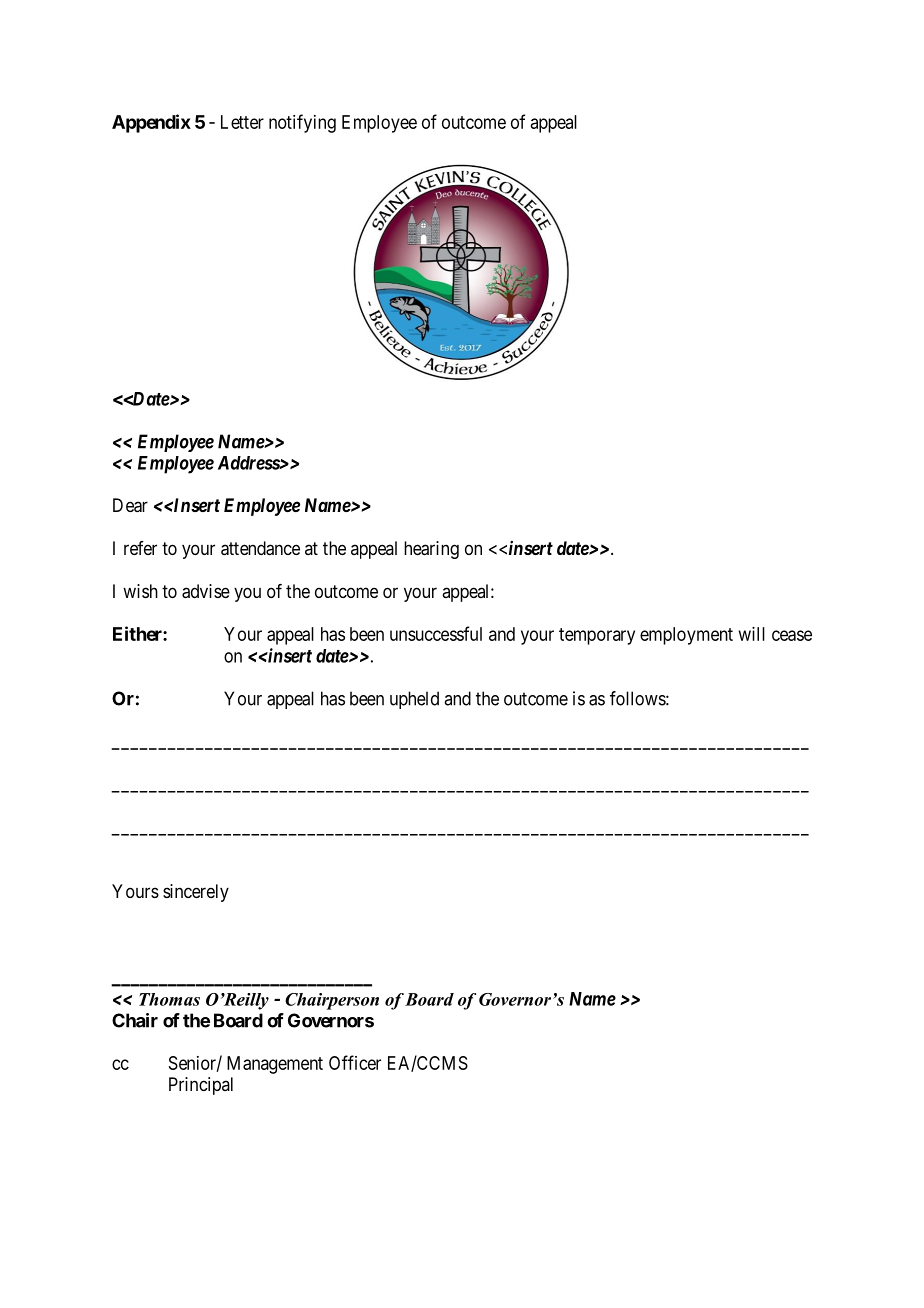  I want to click on Letter, so click(242, 122).
